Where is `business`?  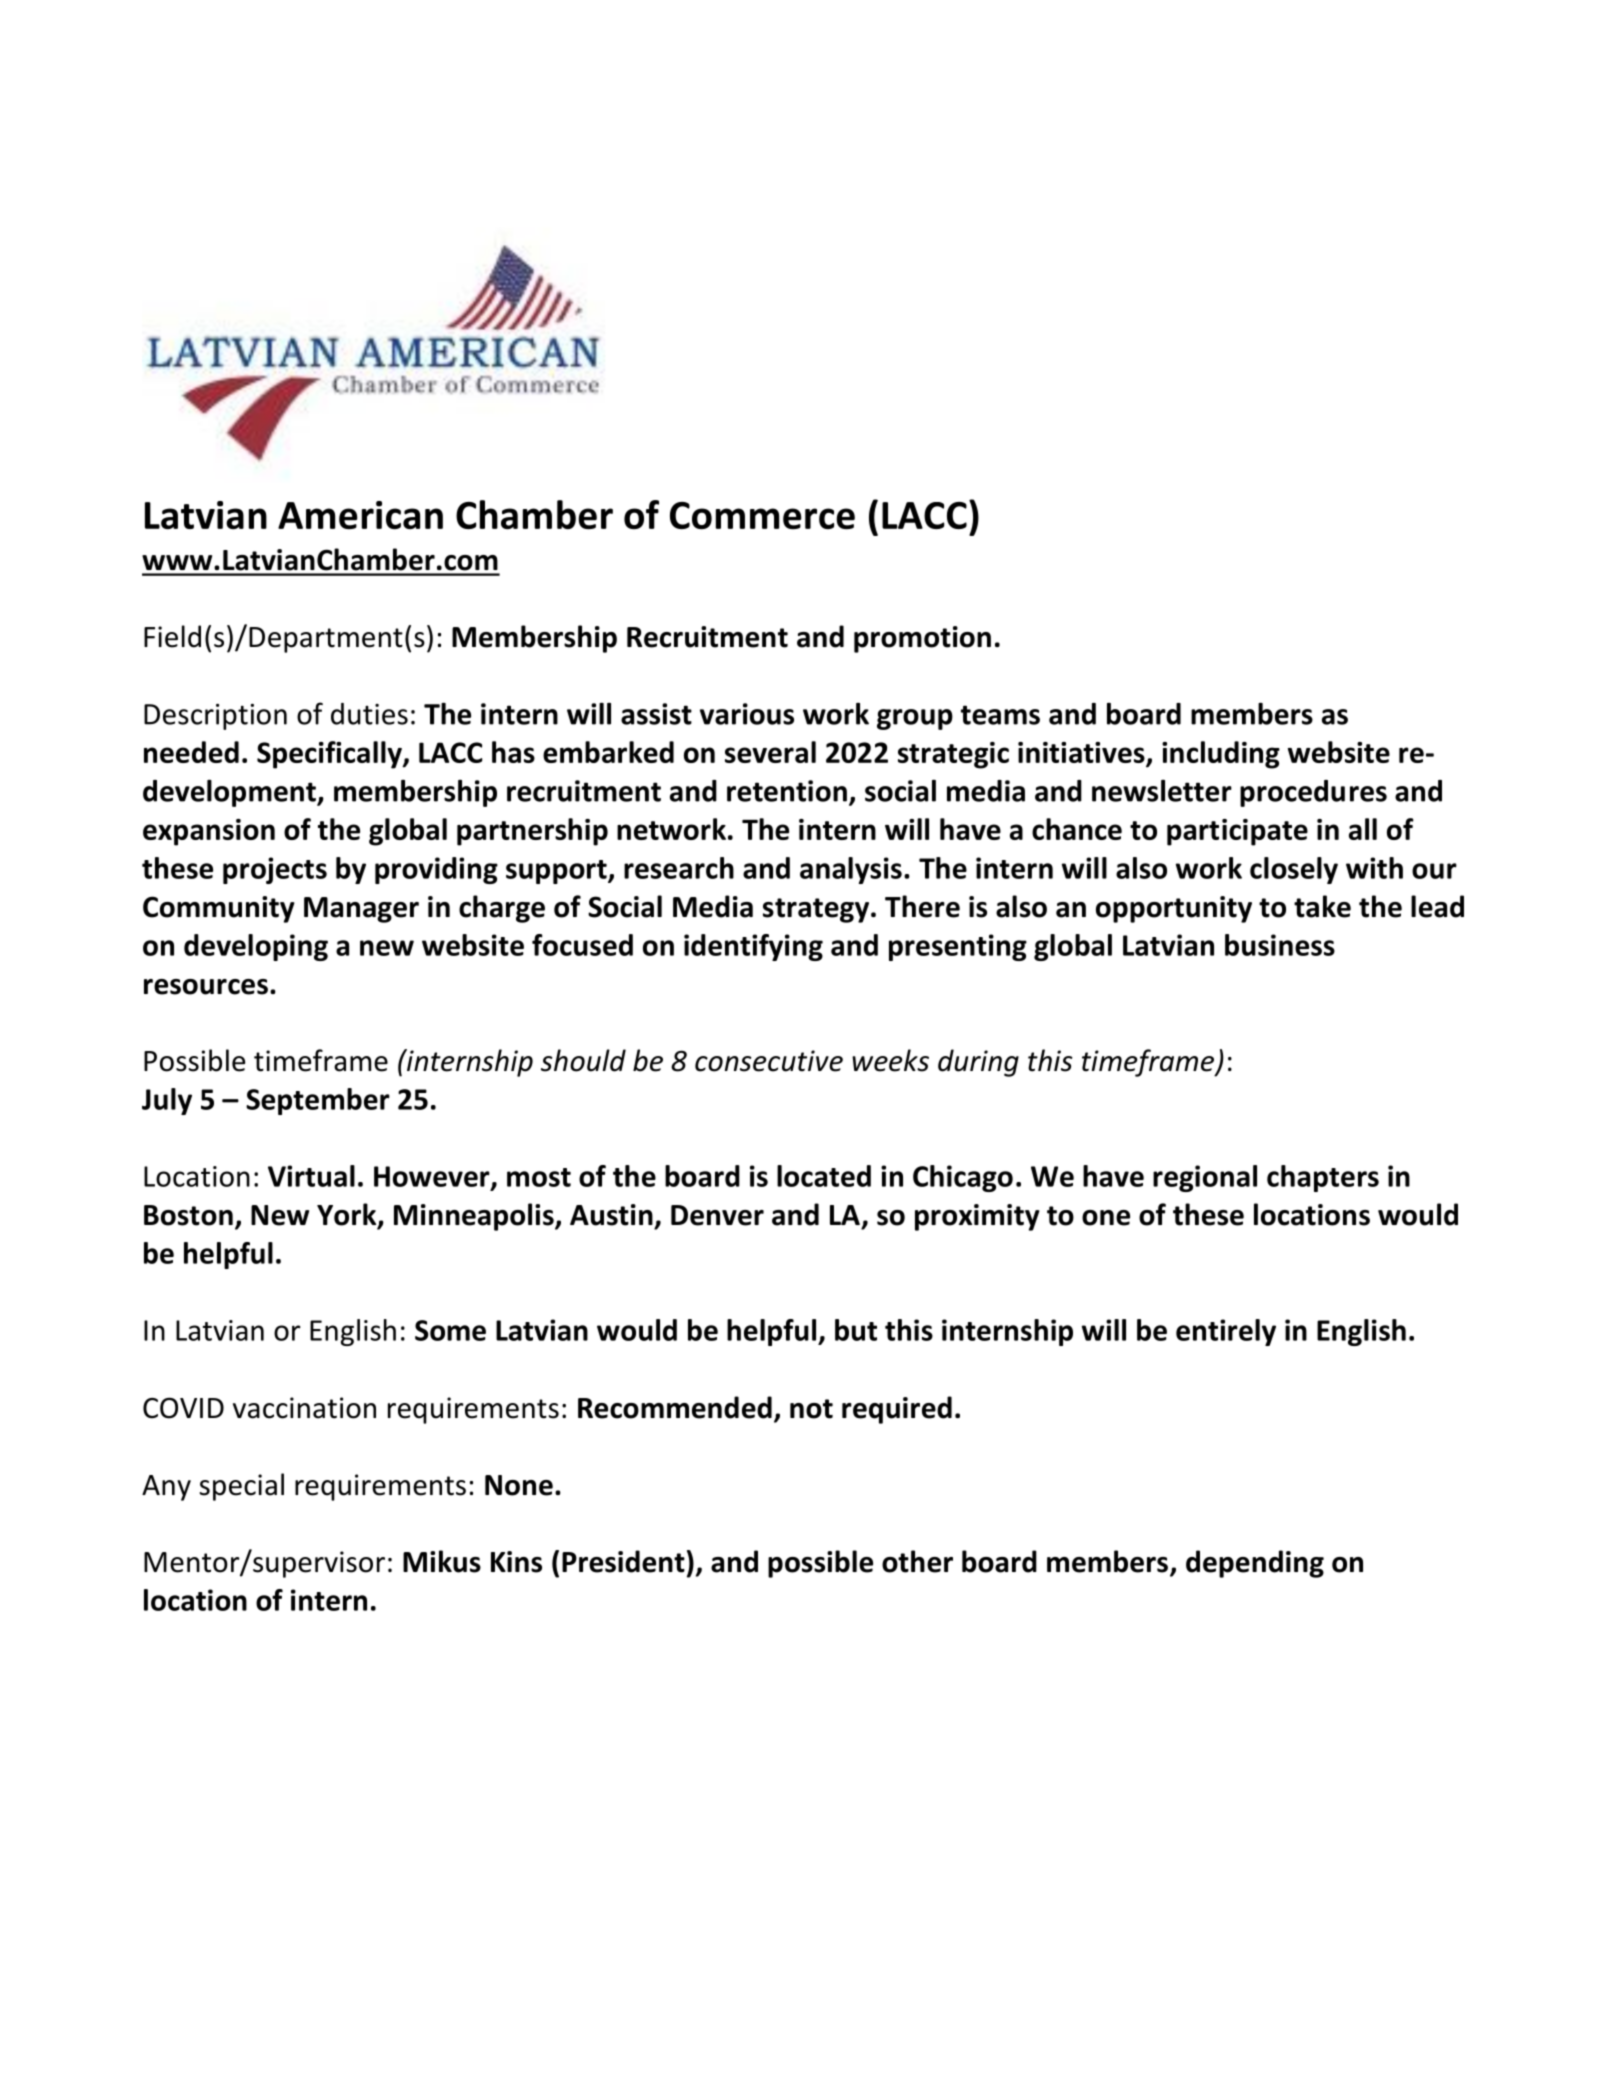 business is located at coordinates (1280, 945).
